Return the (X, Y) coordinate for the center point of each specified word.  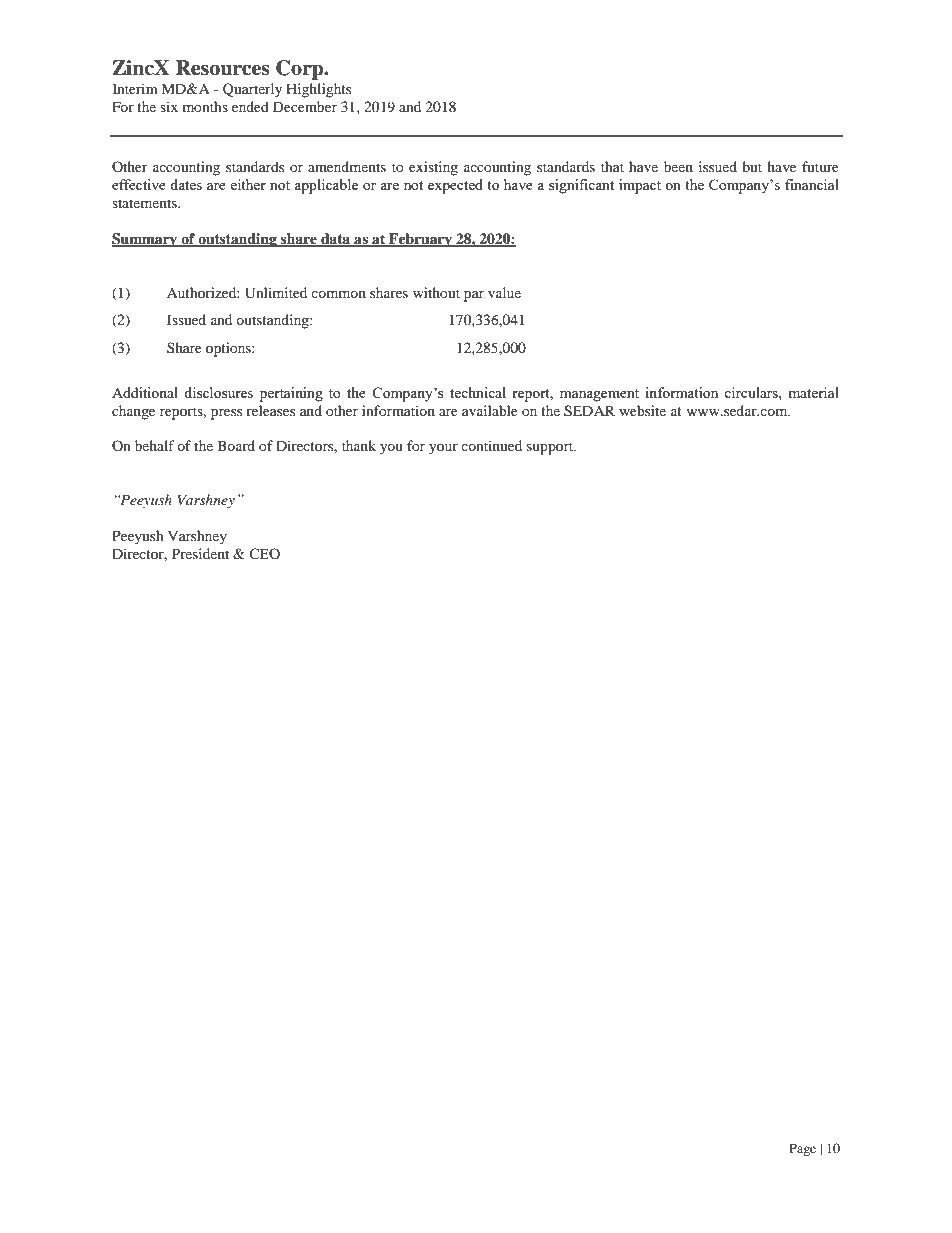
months (205, 106)
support (551, 448)
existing (433, 168)
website (642, 410)
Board (236, 445)
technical (478, 392)
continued (491, 445)
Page (802, 1149)
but (752, 166)
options (229, 349)
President (200, 553)
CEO (264, 553)
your (443, 449)
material (813, 392)
